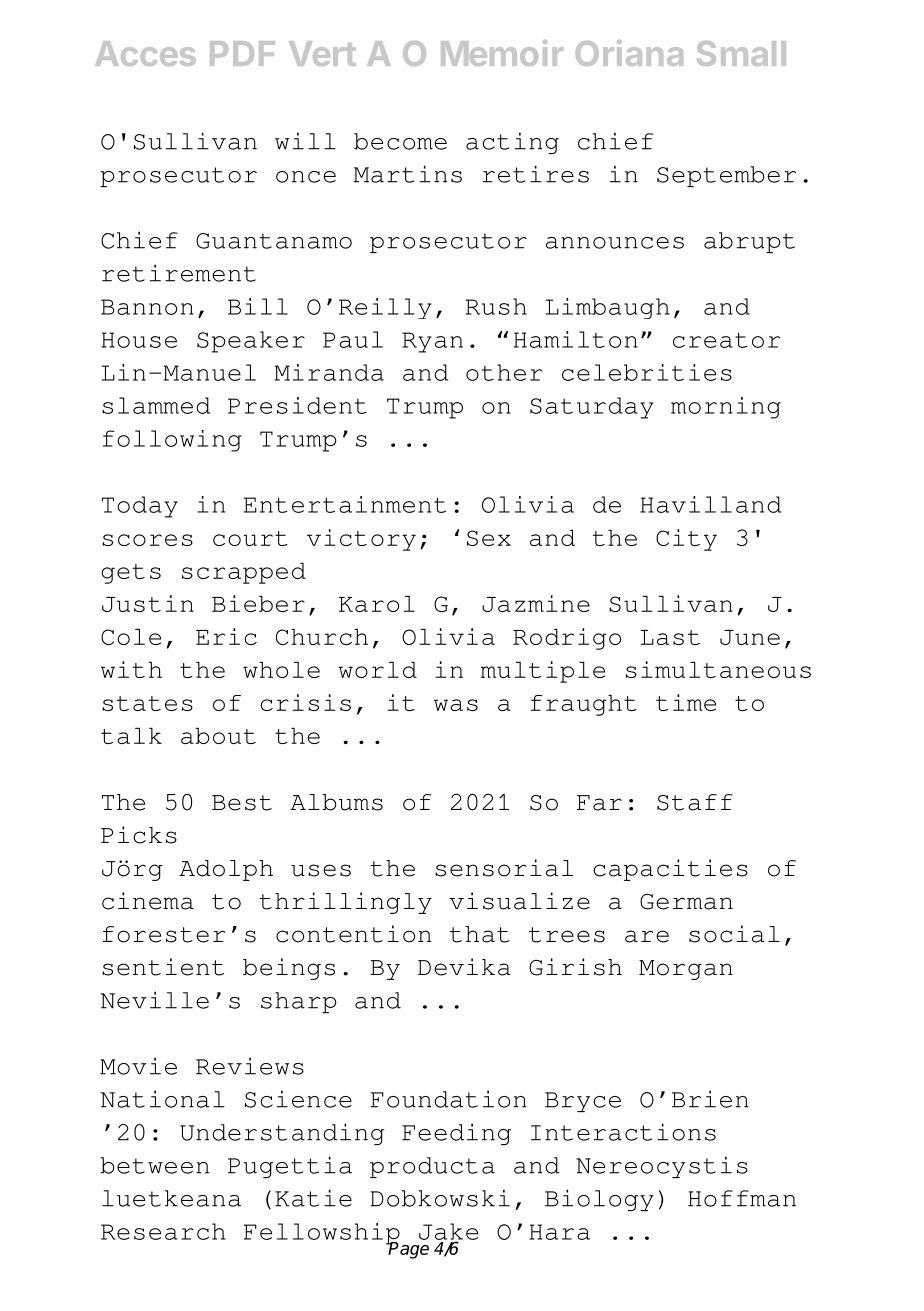  I want to click on Research, so click(163, 1231).
